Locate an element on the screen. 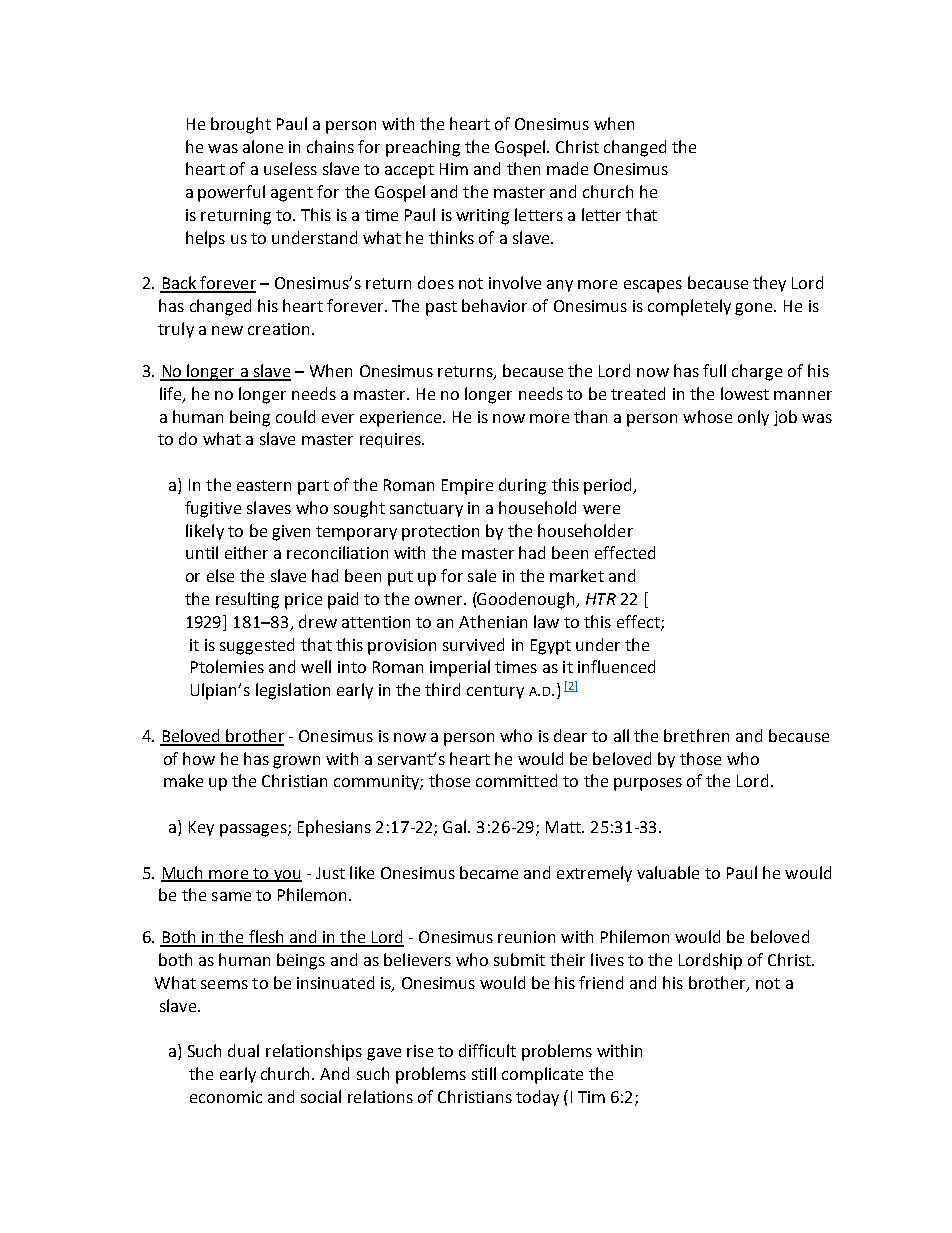 Image resolution: width=952 pixels, height=1233 pixels. alone is located at coordinates (263, 146).
